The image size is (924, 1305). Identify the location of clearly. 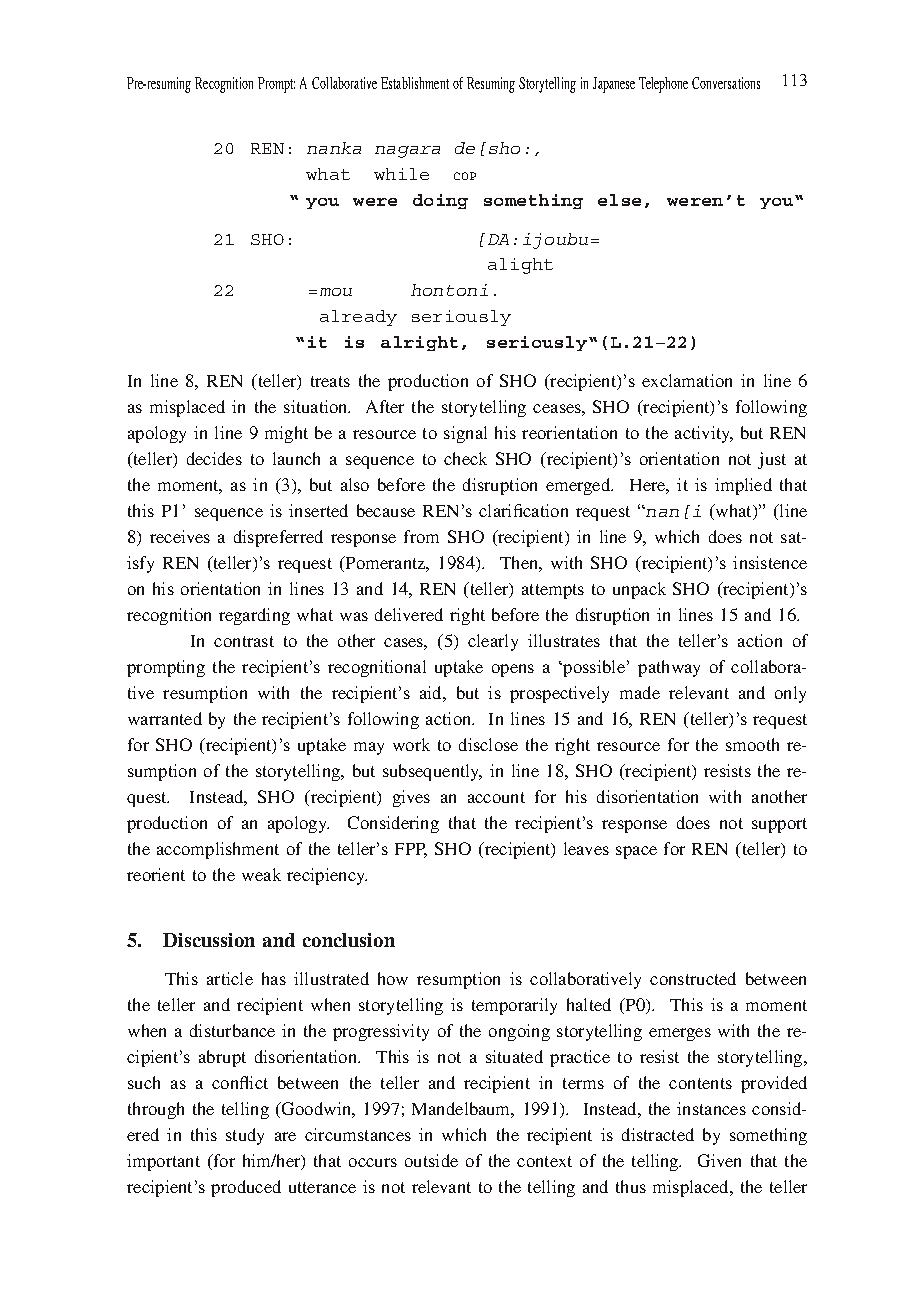
(493, 642).
